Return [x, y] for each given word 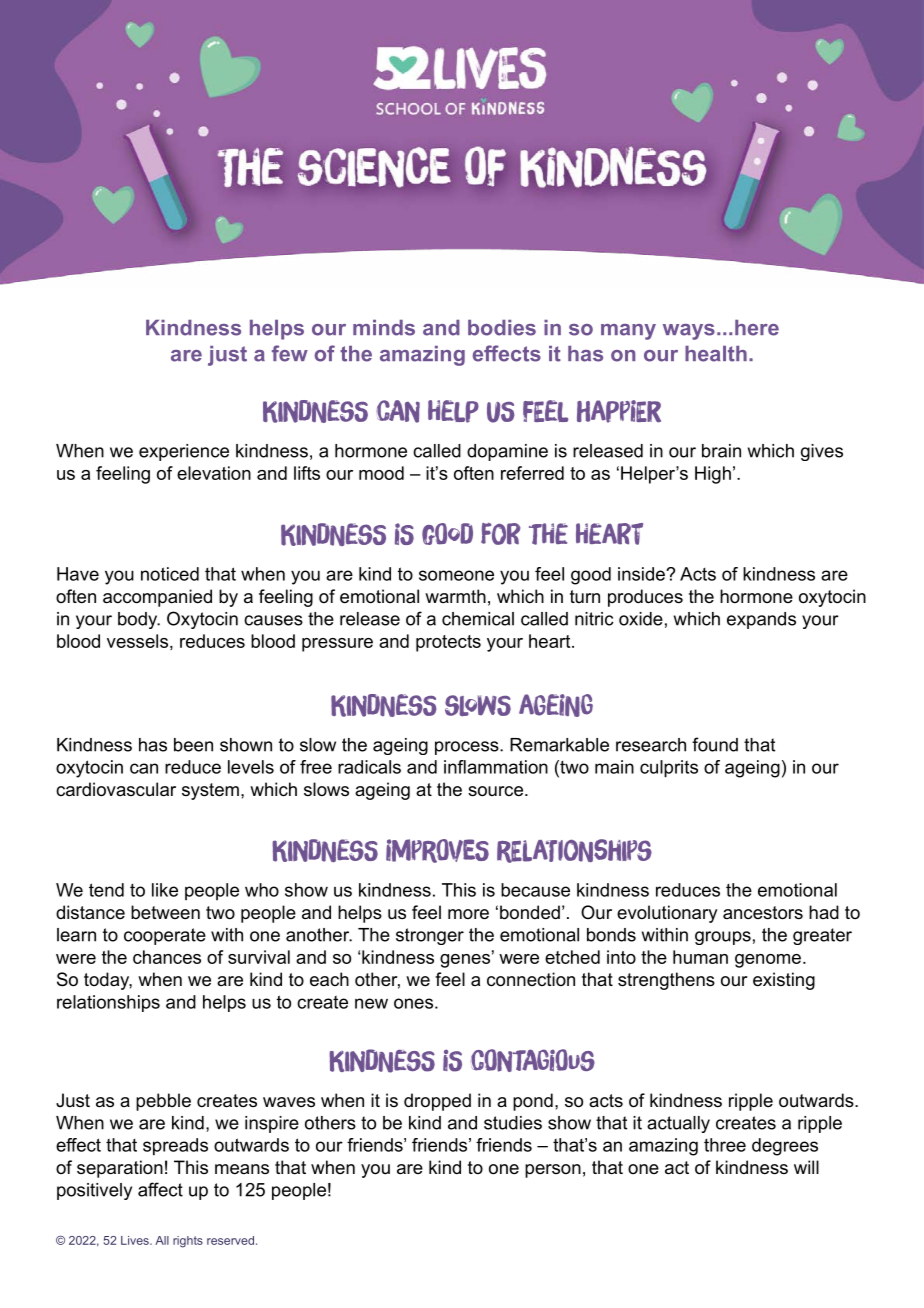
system [210, 791]
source [495, 791]
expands [761, 620]
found [715, 744]
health [716, 354]
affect [160, 1189]
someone [456, 575]
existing [784, 981]
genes [465, 961]
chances [167, 957]
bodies [502, 328]
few [290, 353]
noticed [170, 574]
